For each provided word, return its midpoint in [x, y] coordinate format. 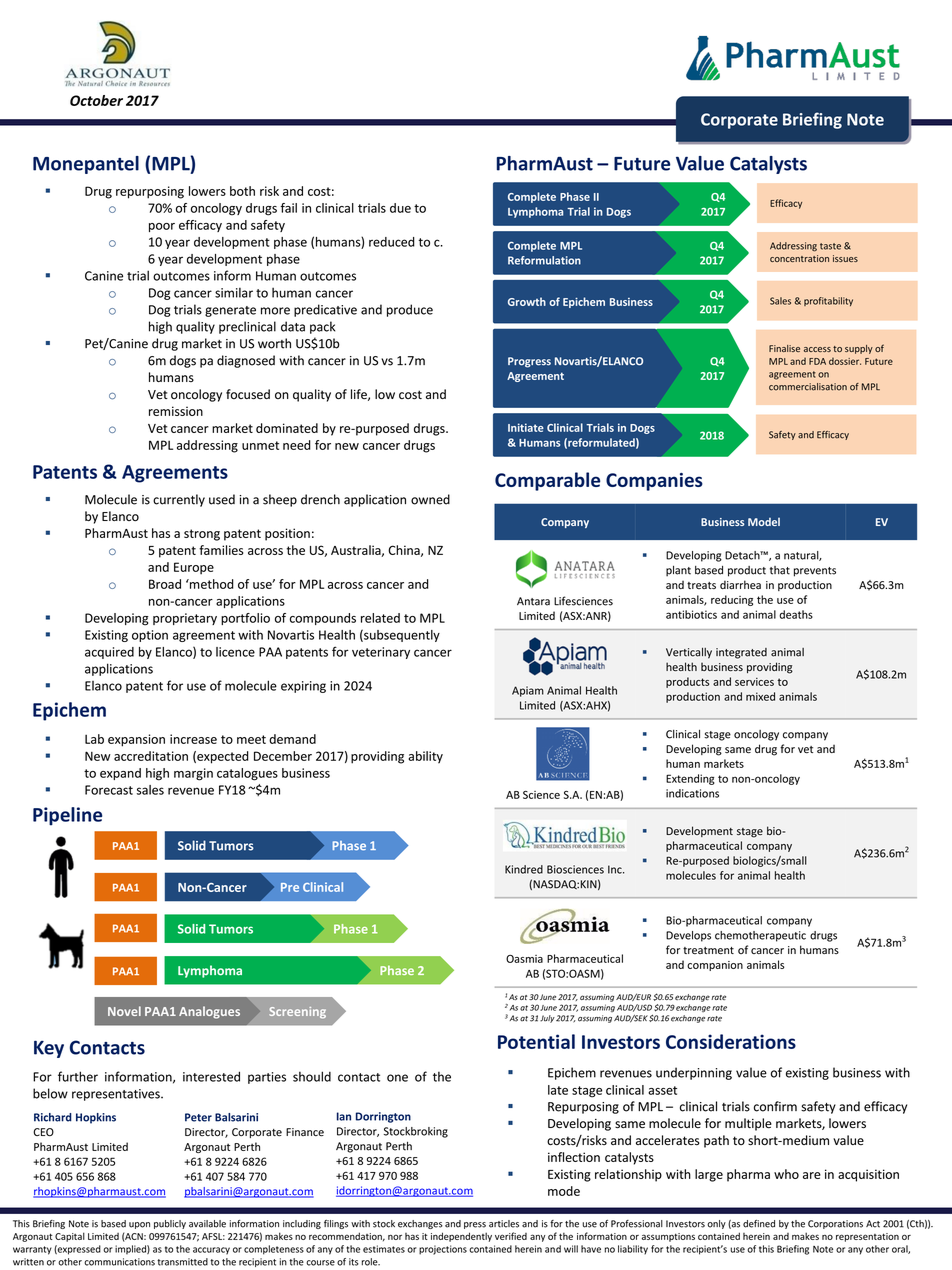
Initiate [526, 427]
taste [830, 246]
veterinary [381, 653]
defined [759, 1224]
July [547, 1019]
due [400, 208]
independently [461, 1237]
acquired [109, 653]
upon [139, 1225]
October [96, 100]
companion [715, 966]
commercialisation [808, 387]
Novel [124, 1011]
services [754, 682]
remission [176, 411]
